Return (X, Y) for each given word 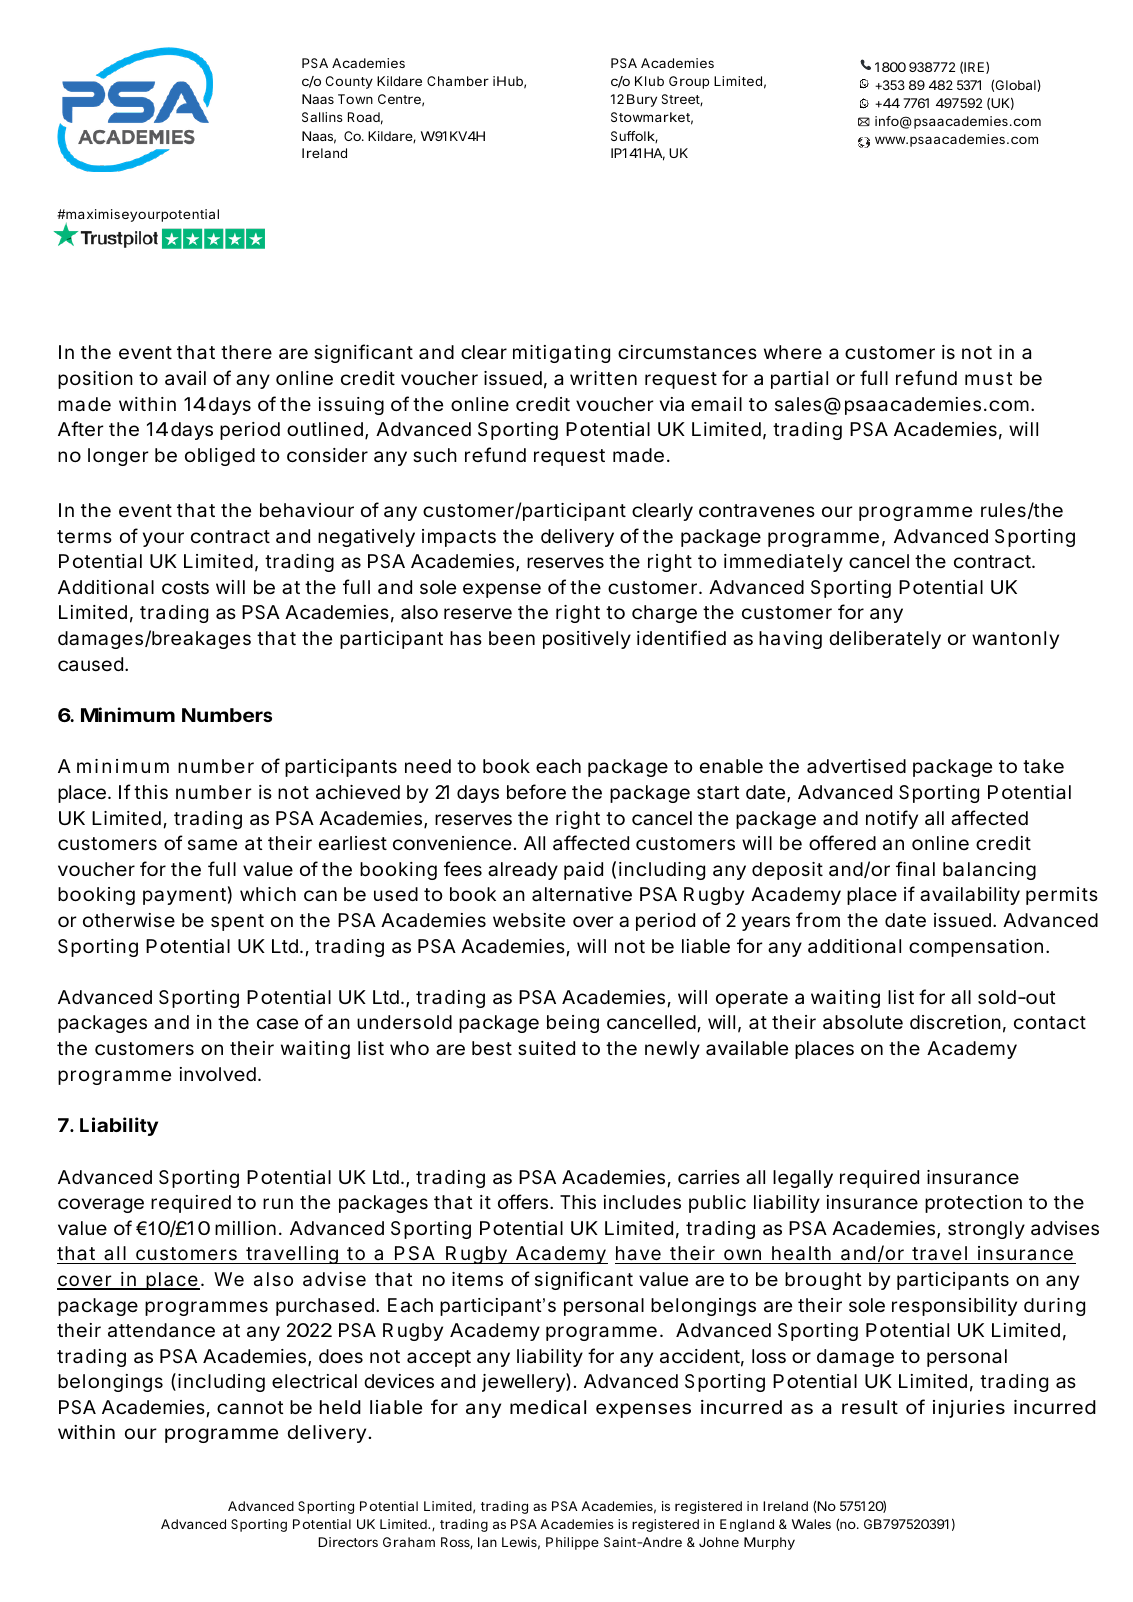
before (536, 791)
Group (689, 82)
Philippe (572, 1543)
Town (355, 99)
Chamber (458, 81)
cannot (250, 1408)
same (212, 844)
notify (892, 819)
